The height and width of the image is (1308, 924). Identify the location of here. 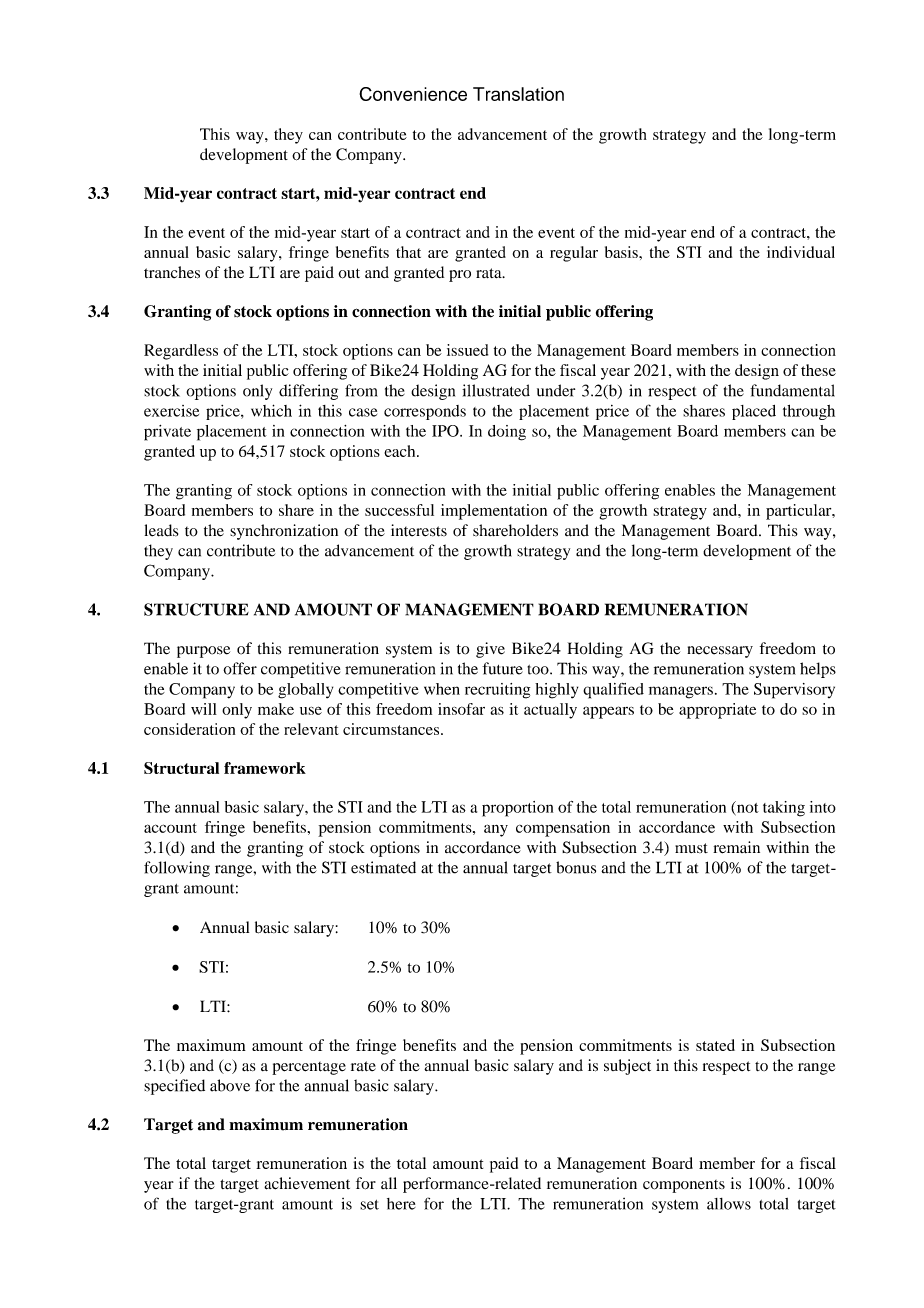
(401, 1204).
